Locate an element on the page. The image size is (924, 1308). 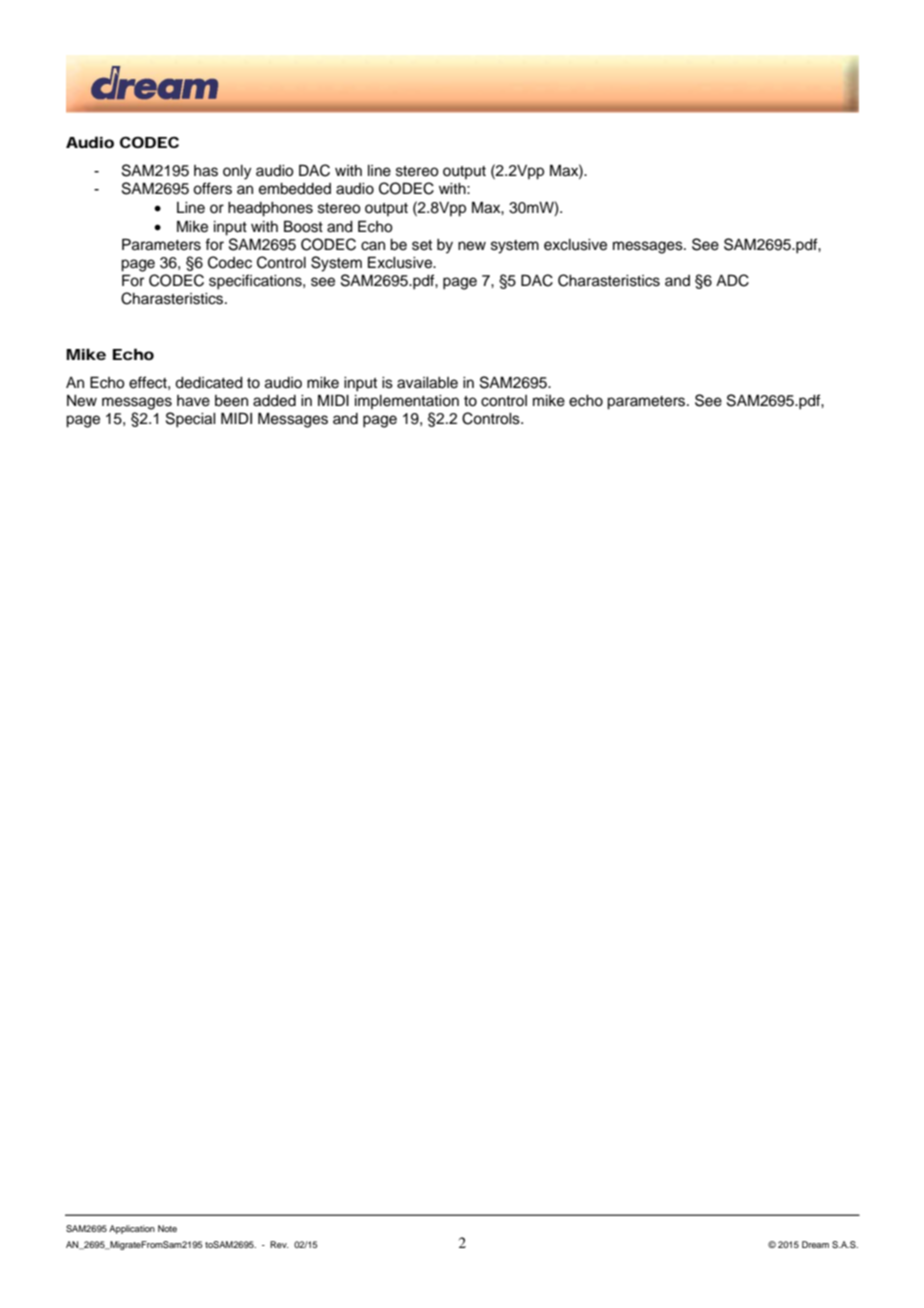
Application is located at coordinates (132, 1229).
